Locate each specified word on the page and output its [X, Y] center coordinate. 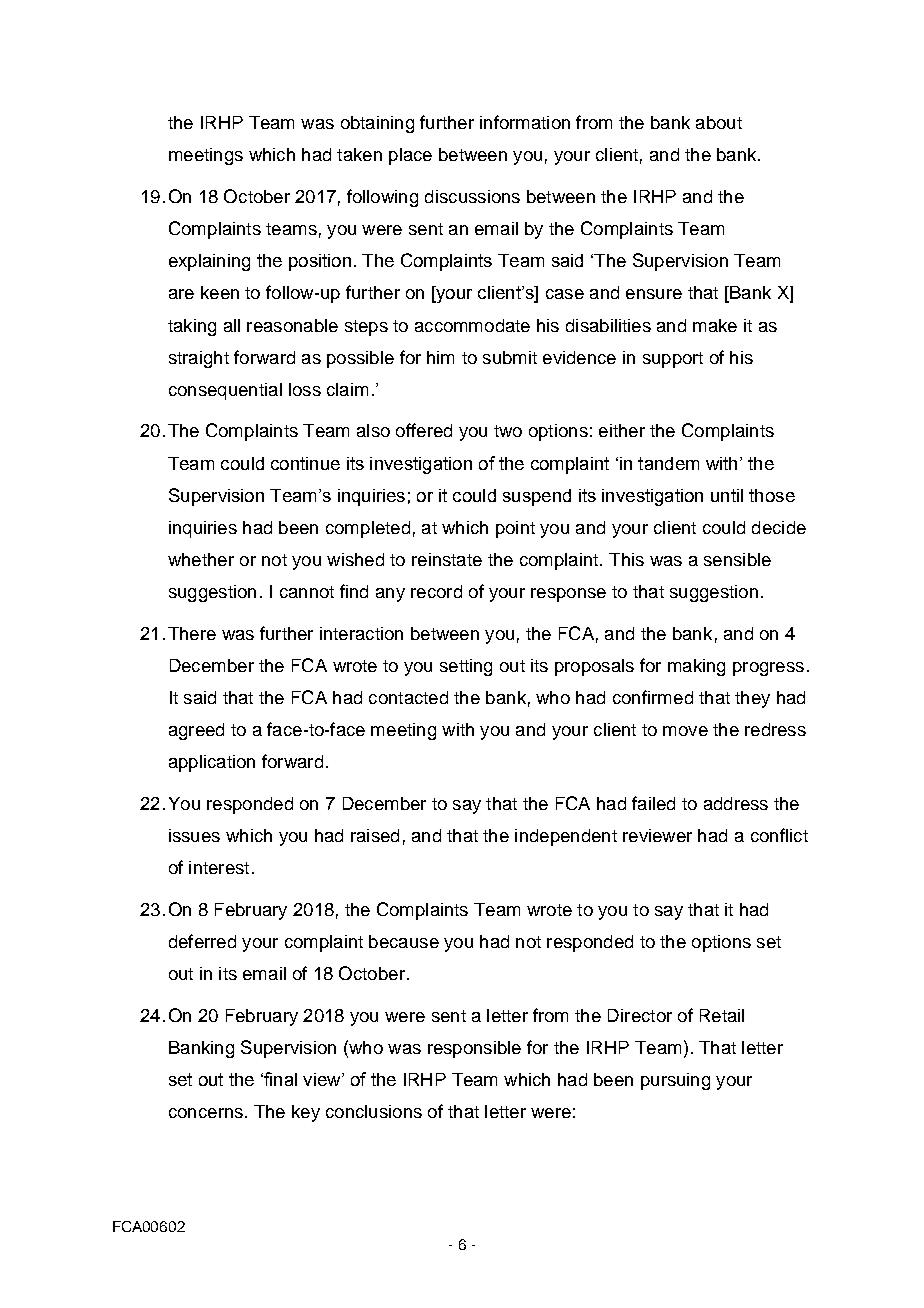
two [508, 431]
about [719, 122]
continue [305, 463]
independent [566, 837]
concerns [206, 1113]
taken [359, 154]
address [736, 803]
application [212, 763]
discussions [472, 196]
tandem [668, 463]
